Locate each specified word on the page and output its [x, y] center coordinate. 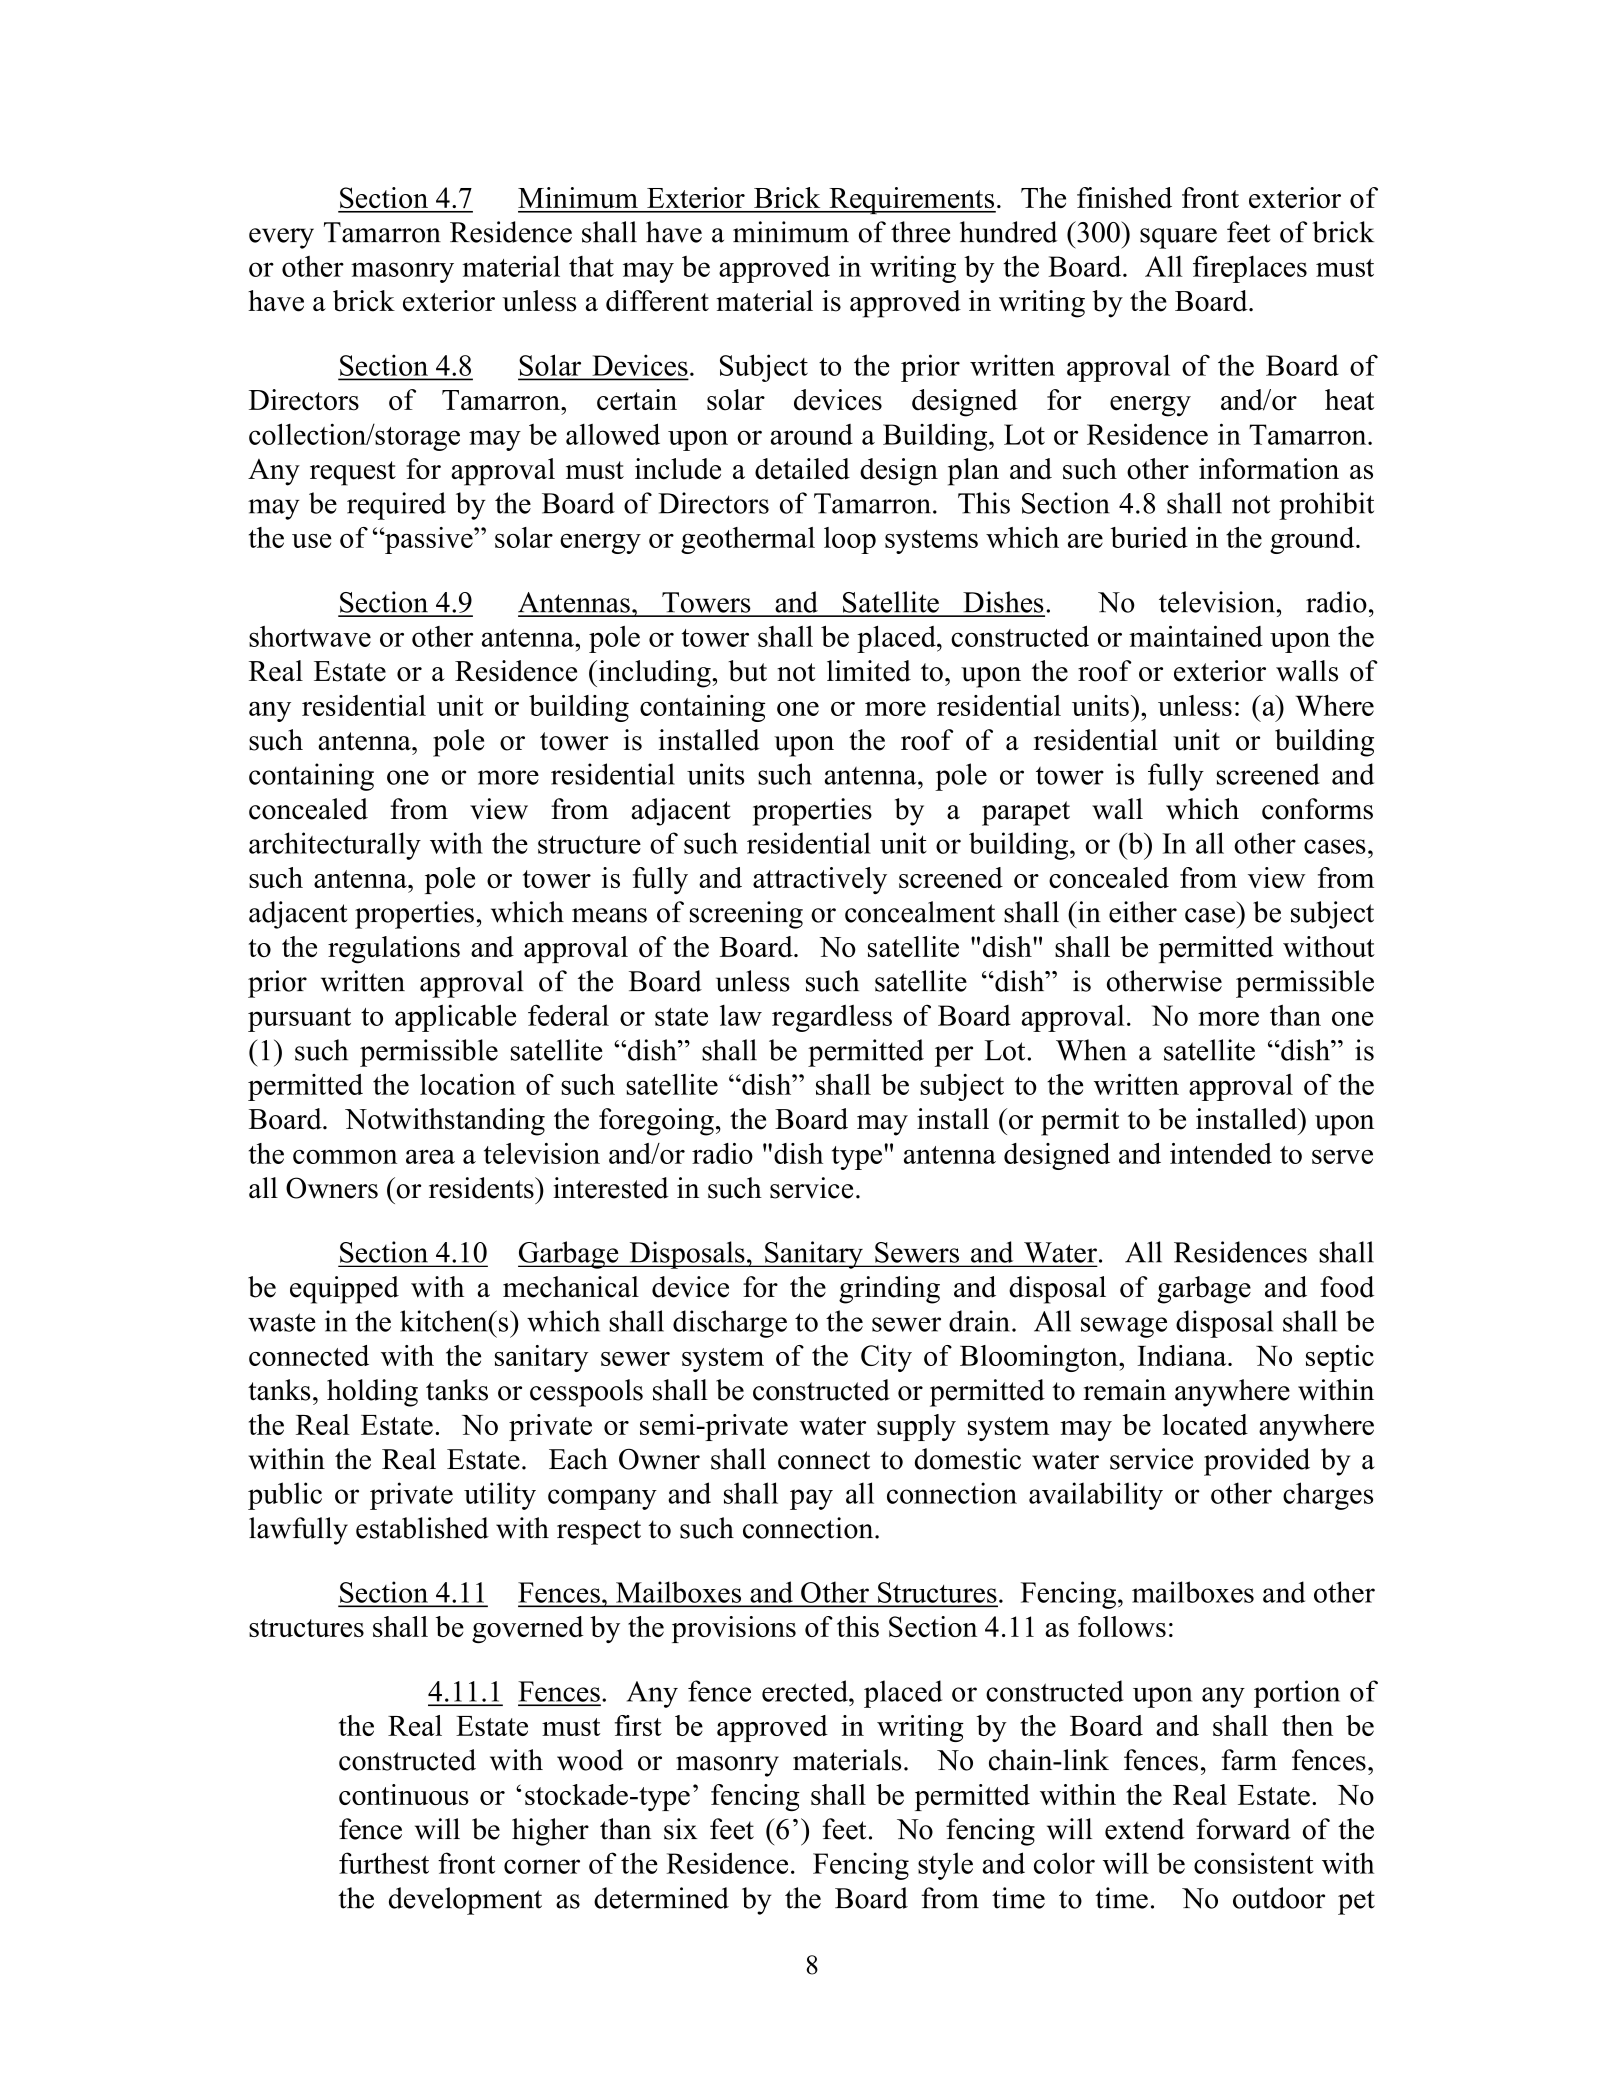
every [281, 238]
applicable [455, 1018]
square [1178, 238]
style [945, 1866]
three [920, 232]
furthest [384, 1863]
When [1091, 1050]
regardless [832, 1018]
